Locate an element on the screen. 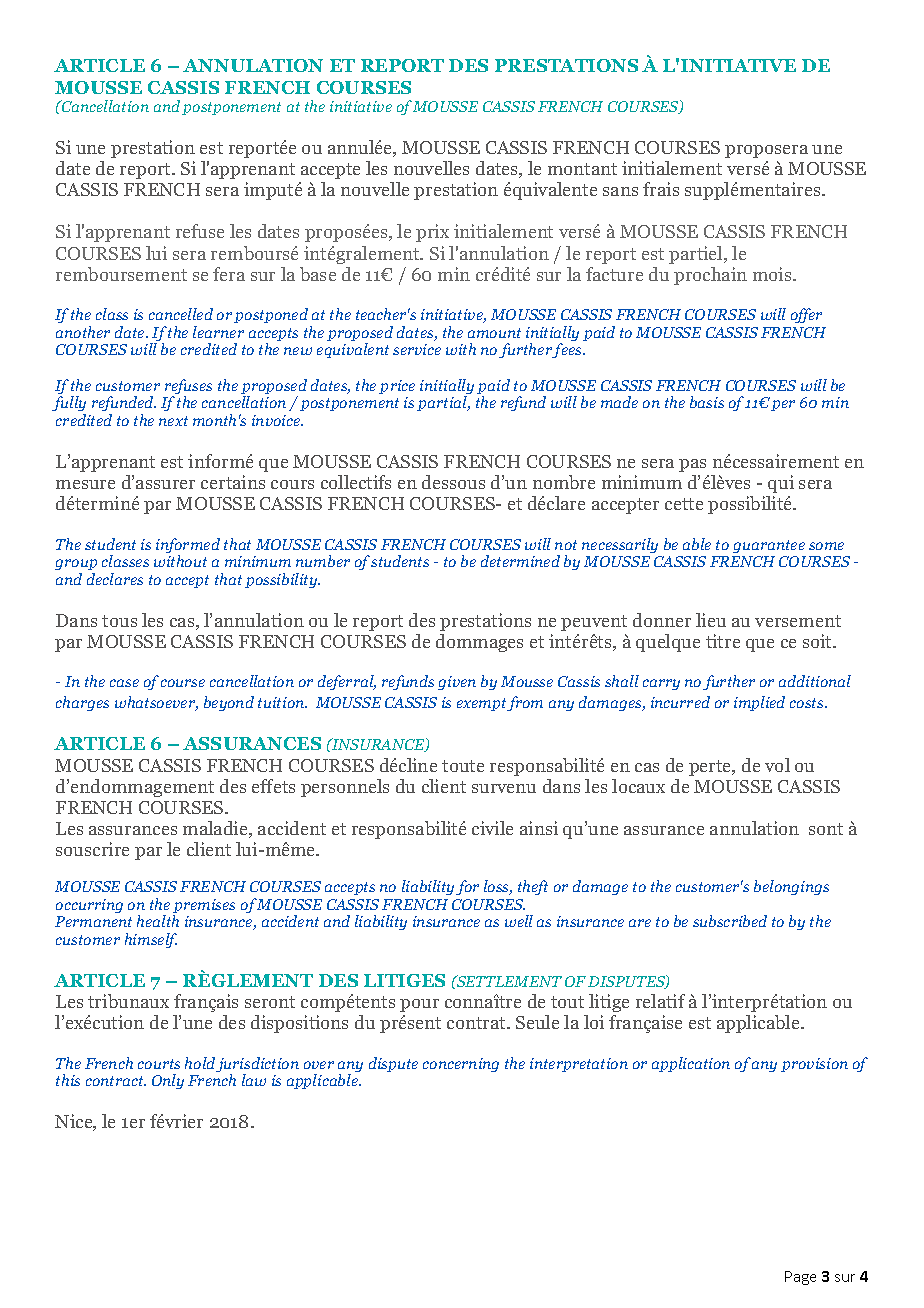  cancelled is located at coordinates (181, 314).
